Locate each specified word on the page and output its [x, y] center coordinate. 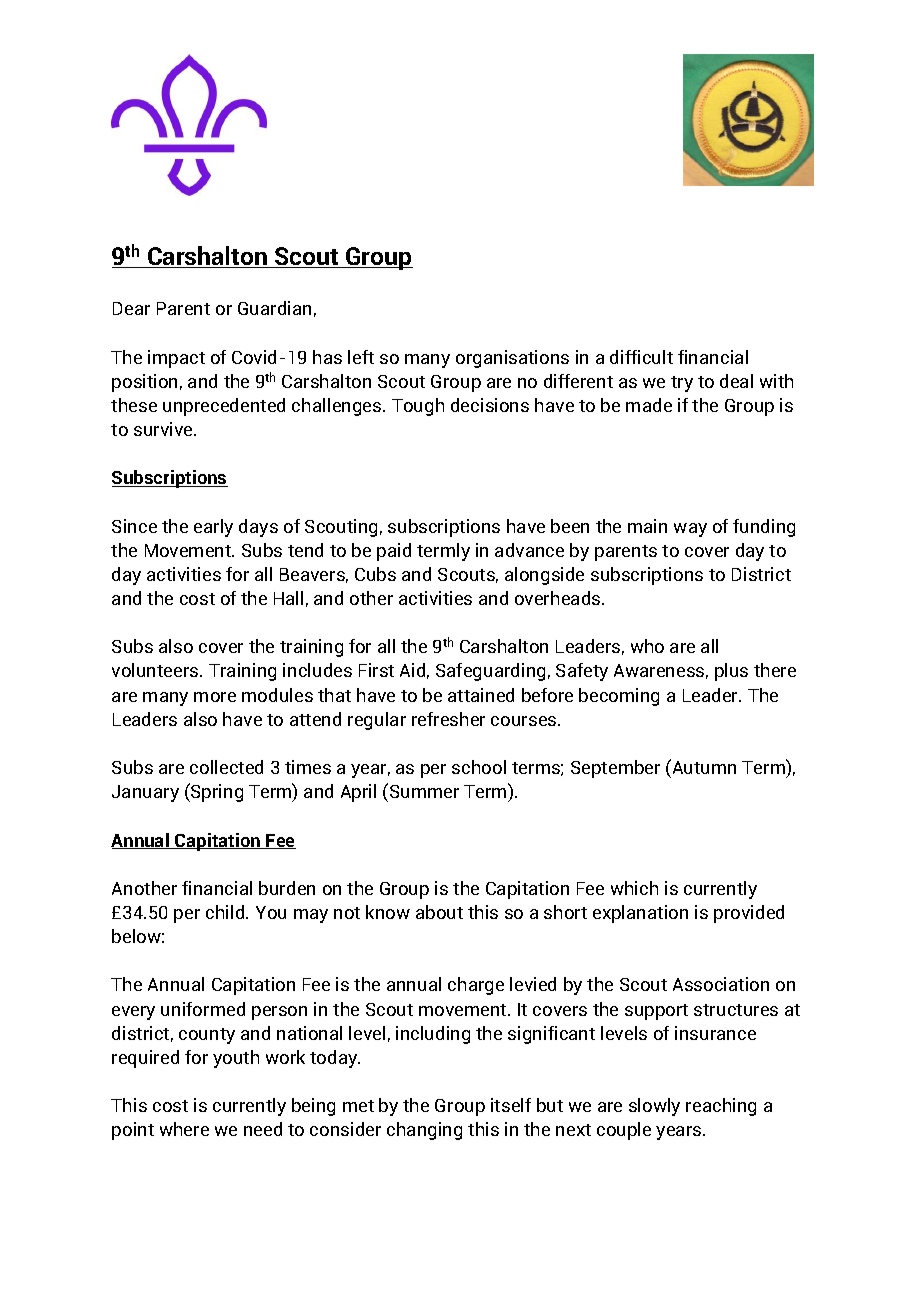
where [184, 1129]
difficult [641, 357]
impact [176, 359]
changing [424, 1131]
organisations [512, 359]
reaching [721, 1107]
